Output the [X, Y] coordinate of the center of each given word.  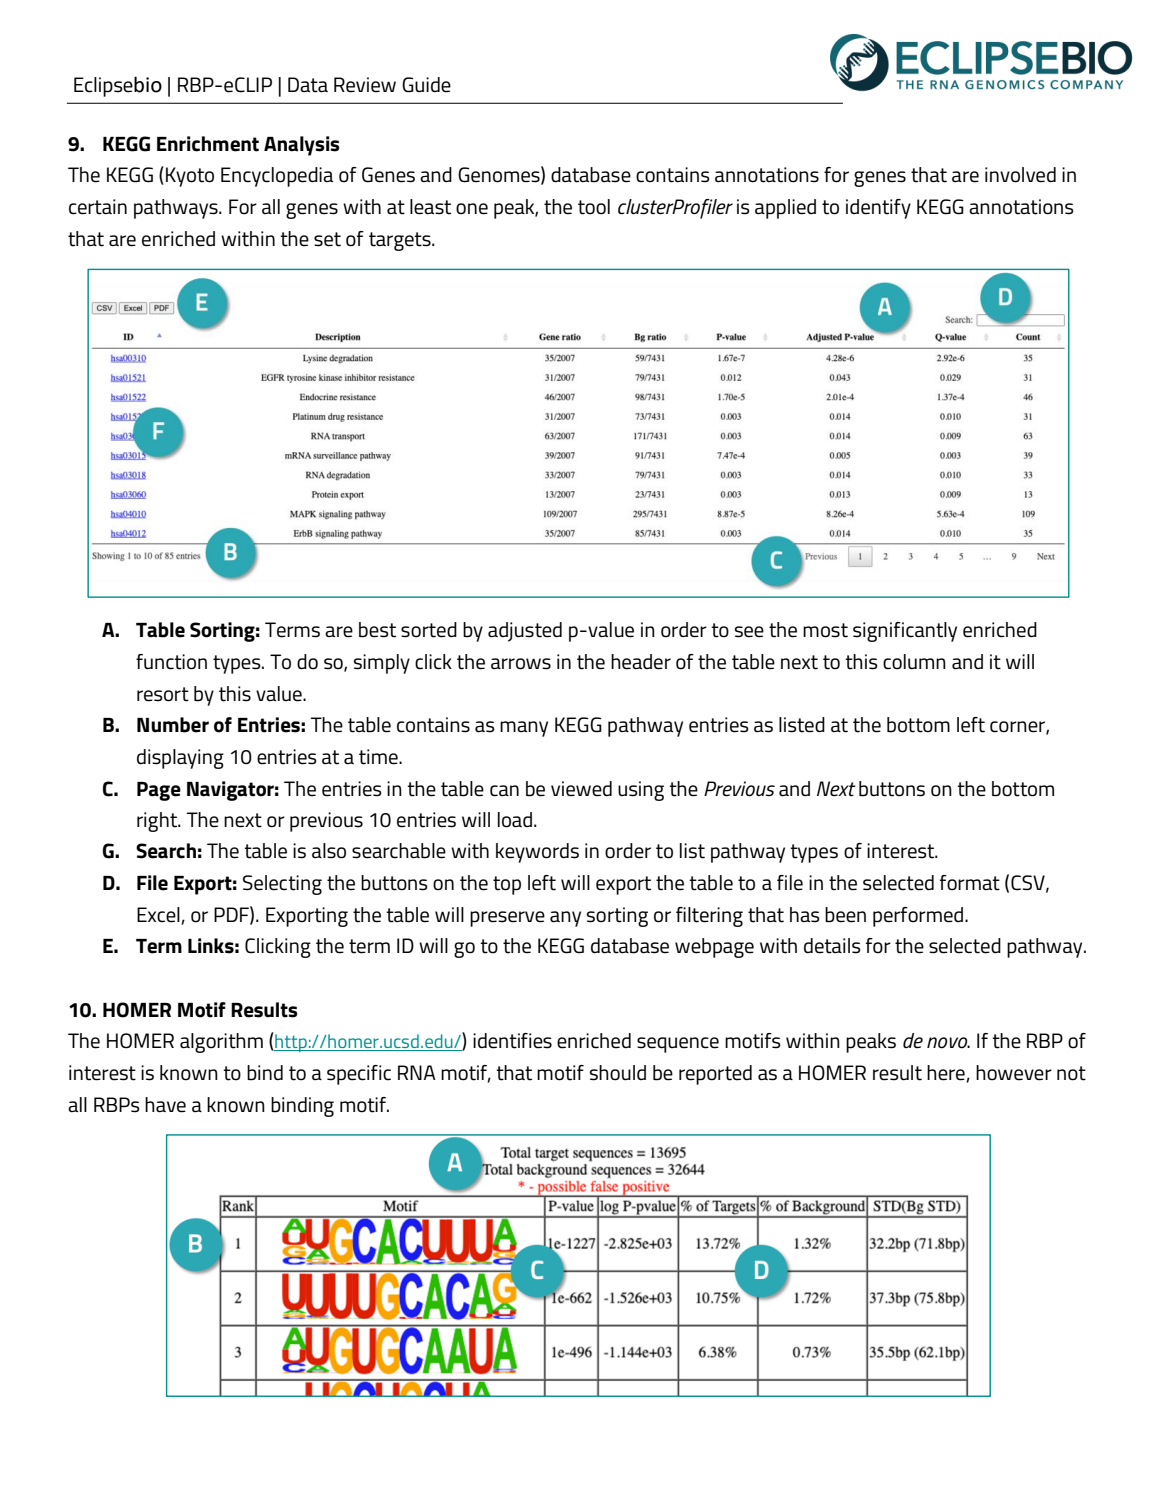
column [914, 662]
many [524, 729]
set [327, 239]
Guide [426, 85]
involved [1020, 175]
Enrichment [208, 144]
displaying [180, 759]
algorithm [221, 1043]
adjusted [525, 632]
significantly [905, 632]
